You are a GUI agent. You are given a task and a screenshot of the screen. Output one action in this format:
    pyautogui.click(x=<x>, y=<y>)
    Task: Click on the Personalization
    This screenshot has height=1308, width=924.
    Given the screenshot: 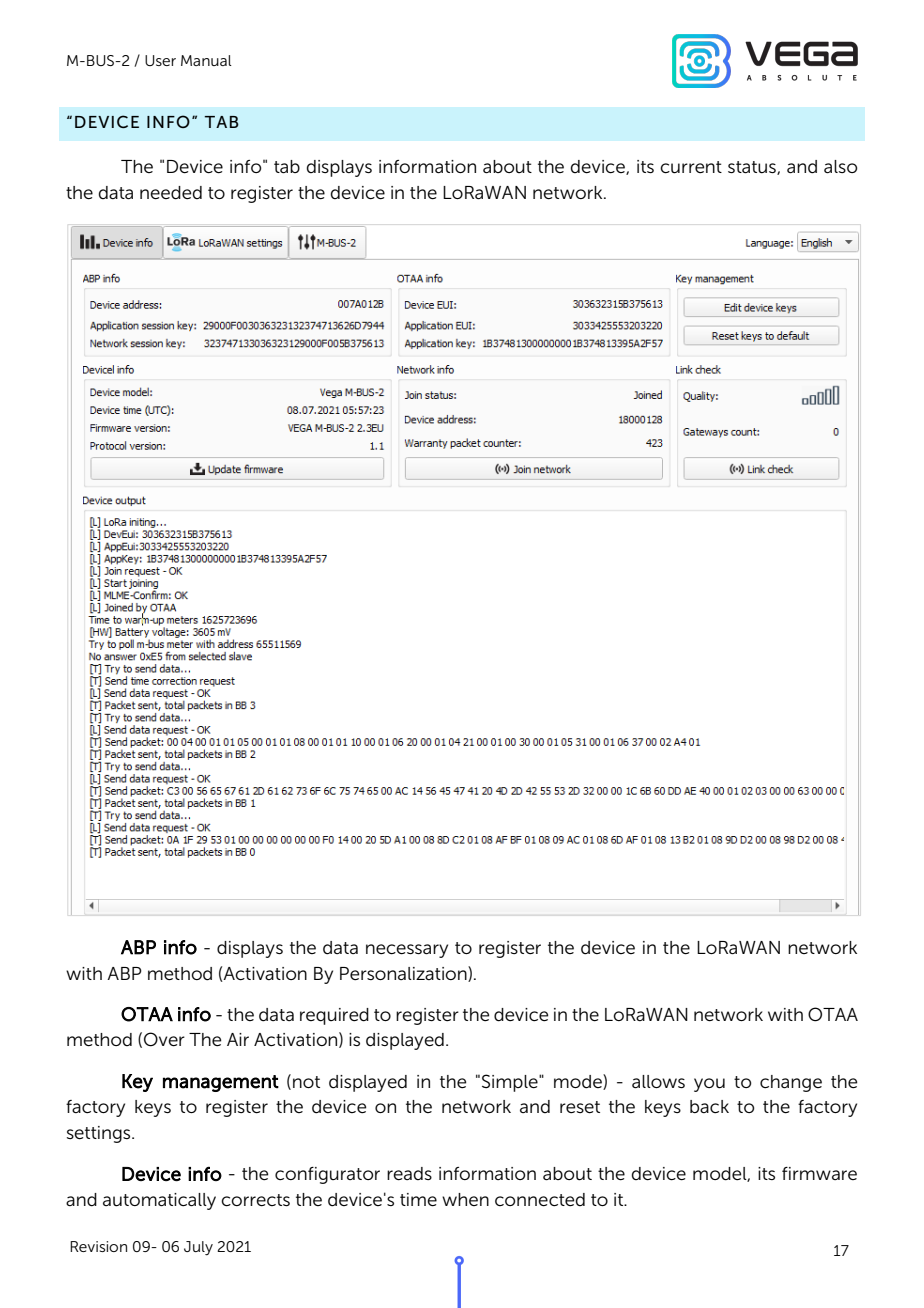 What is the action you would take?
    pyautogui.click(x=404, y=974)
